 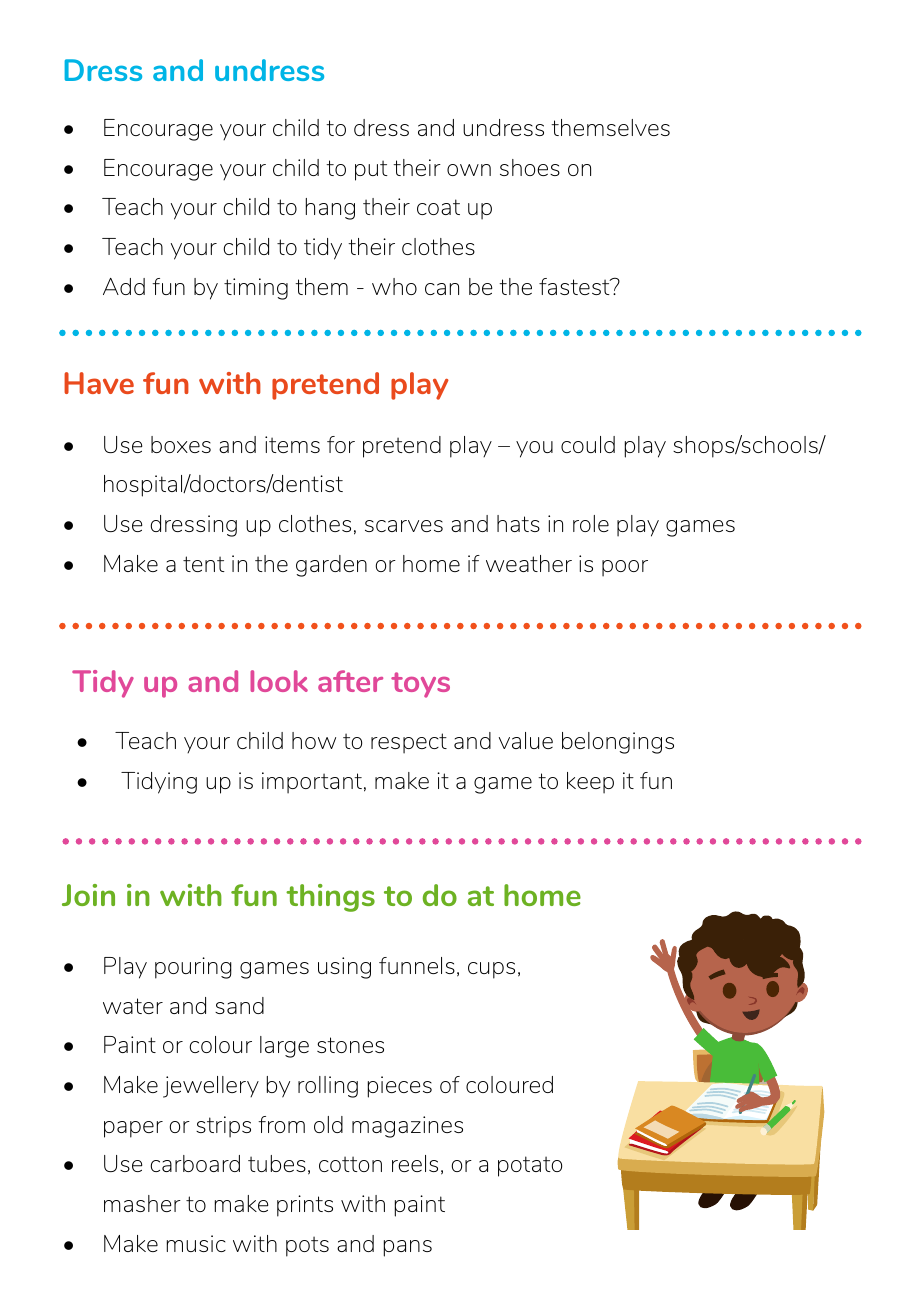 What do you see at coordinates (526, 740) in the page?
I see `value` at bounding box center [526, 740].
